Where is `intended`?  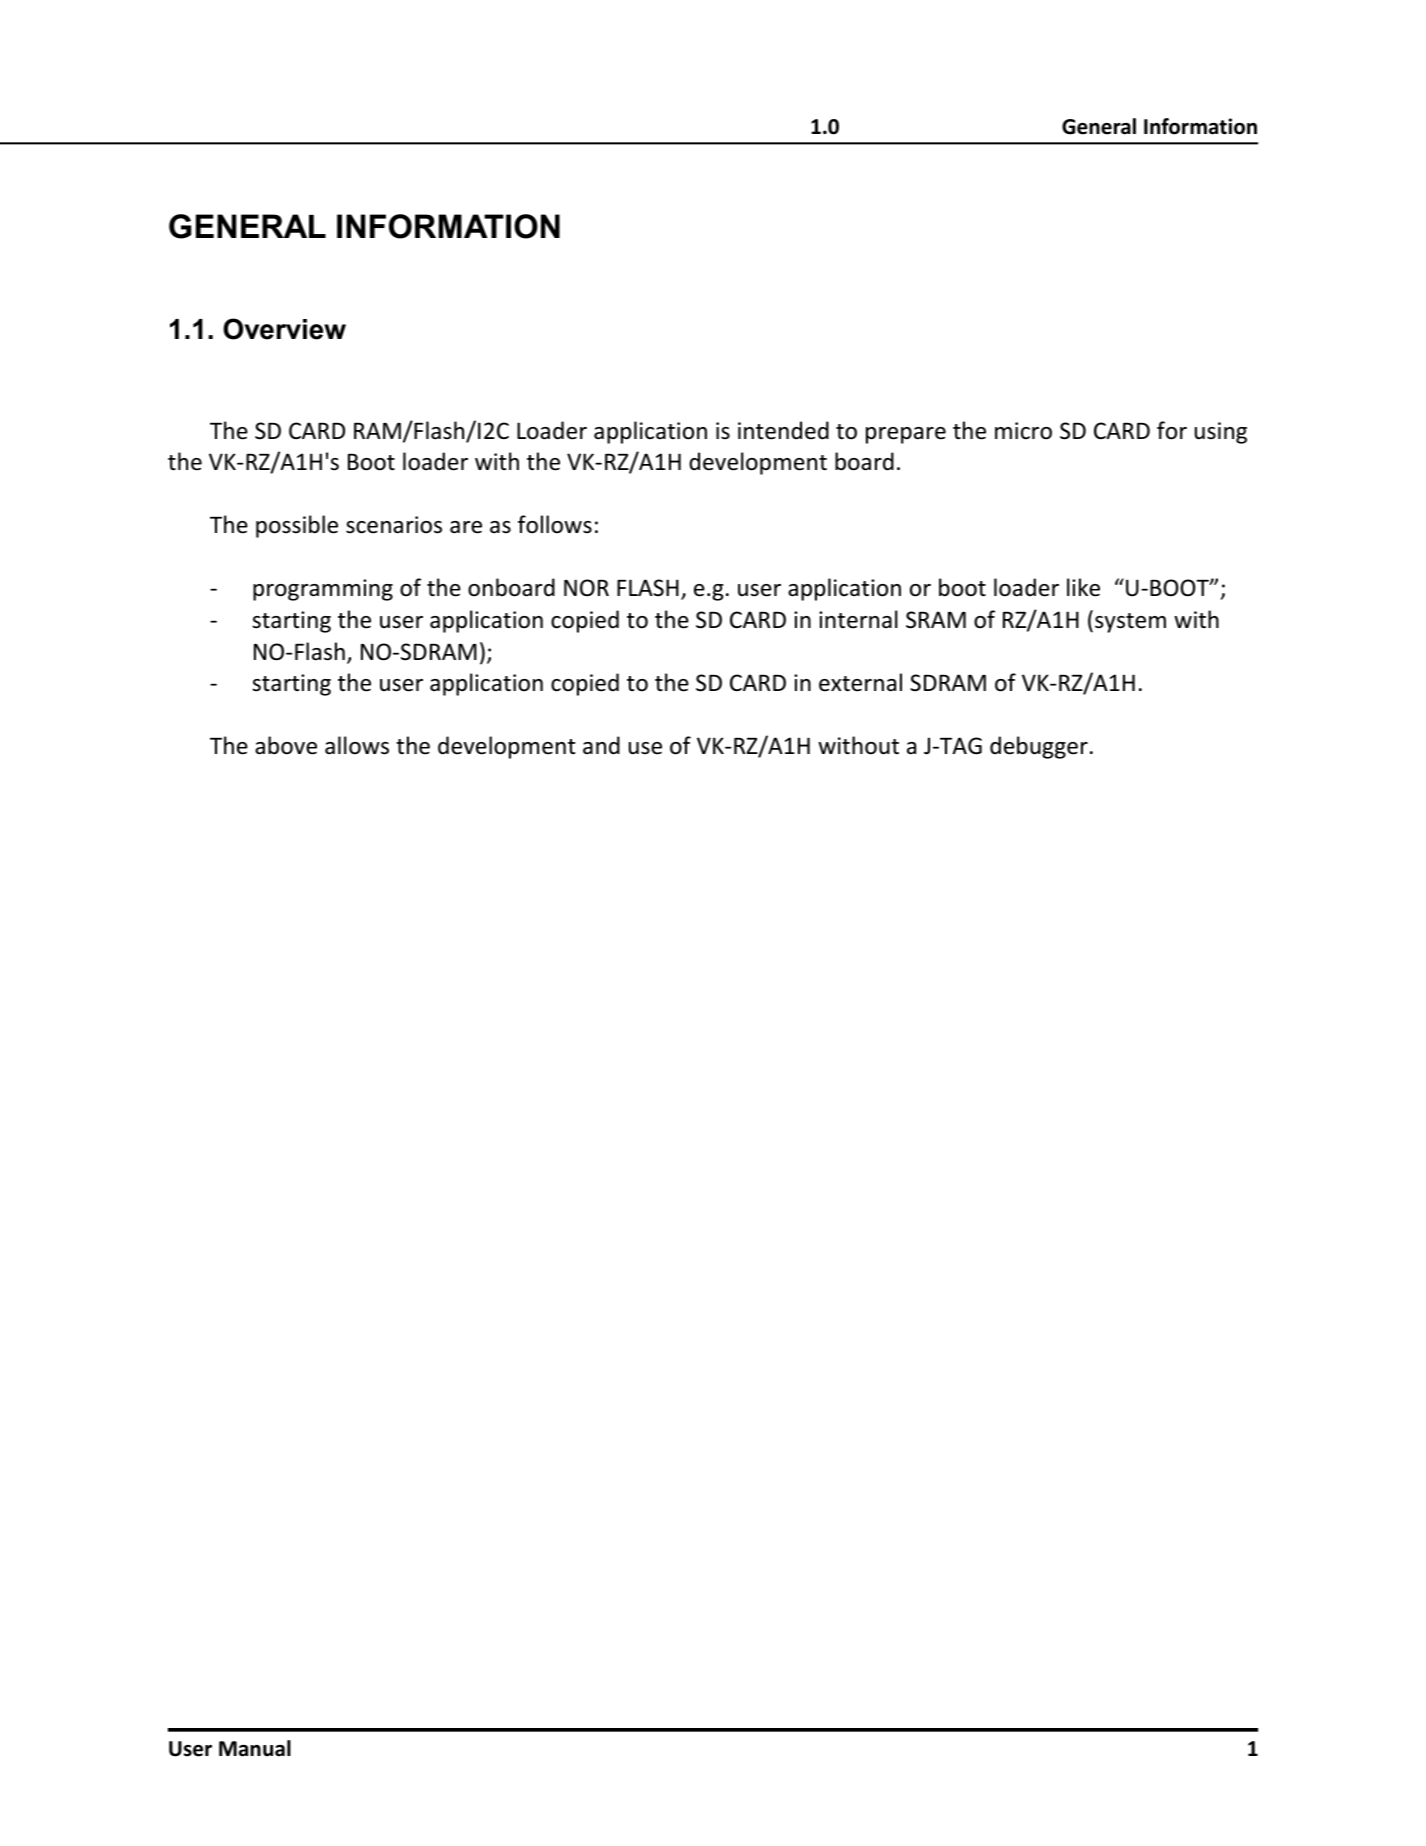
intended is located at coordinates (783, 430).
